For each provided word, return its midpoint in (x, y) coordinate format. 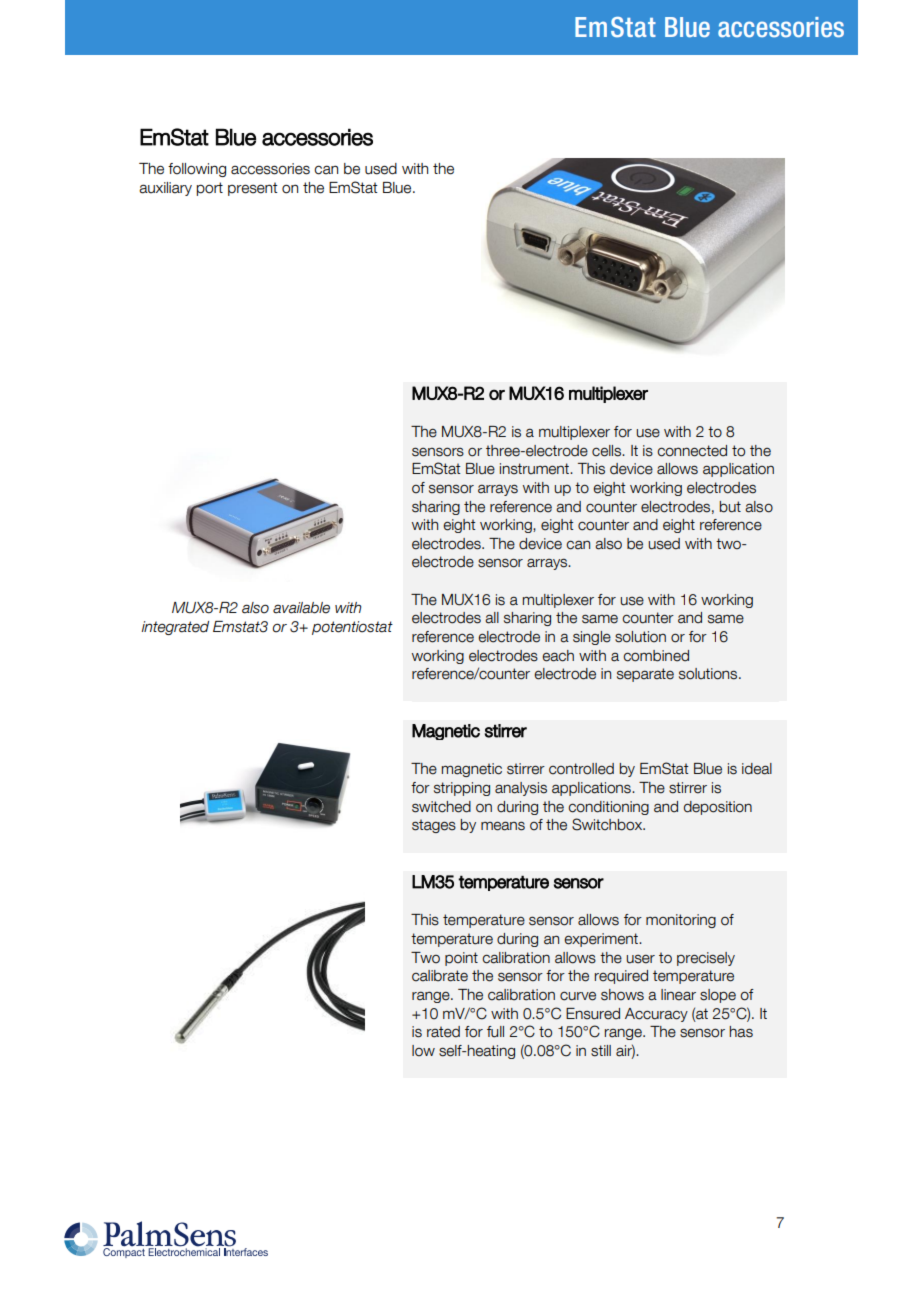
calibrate (440, 976)
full (495, 1032)
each (558, 656)
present (253, 189)
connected (692, 451)
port (209, 189)
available (301, 608)
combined (656, 656)
